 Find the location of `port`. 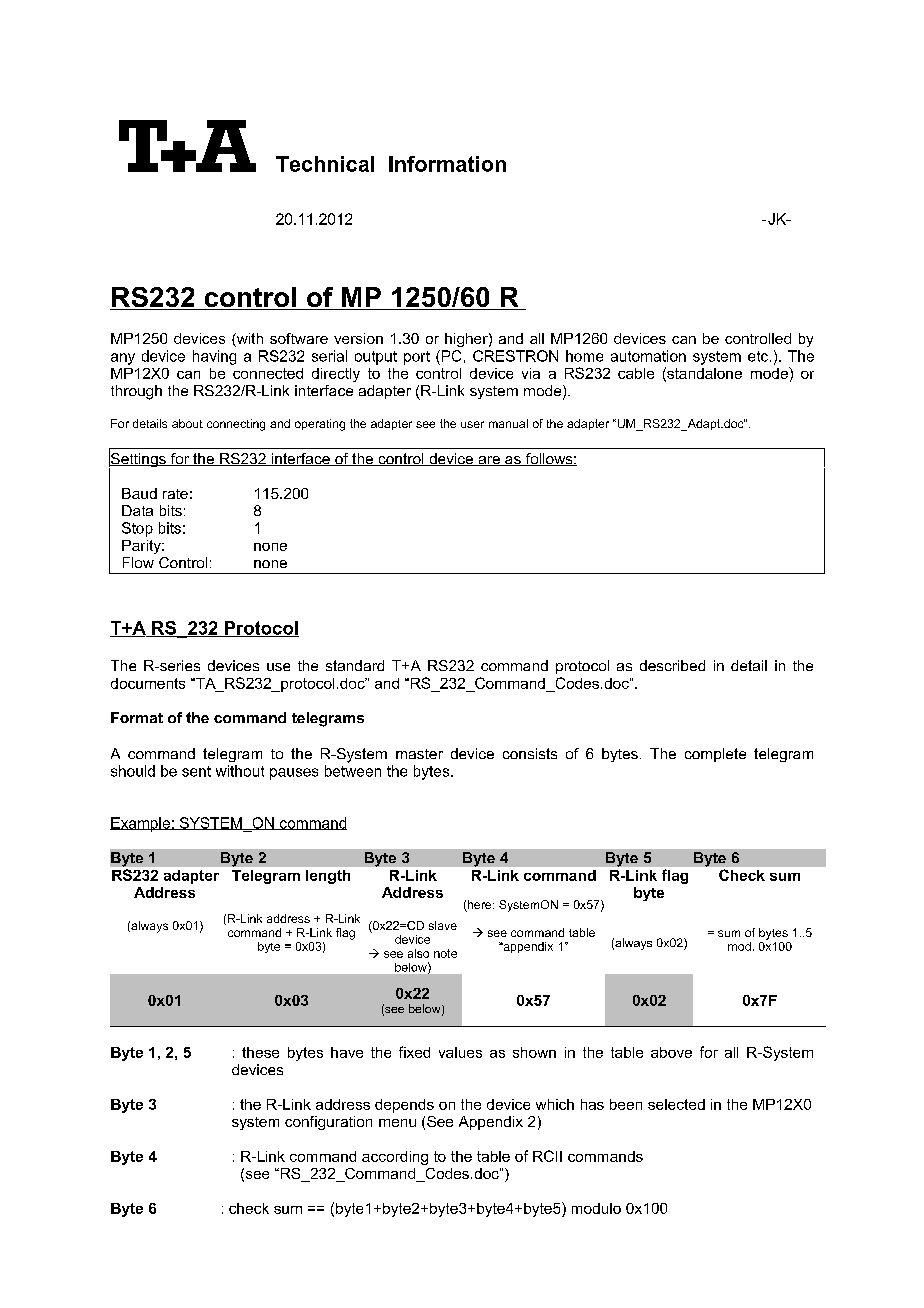

port is located at coordinates (417, 358).
